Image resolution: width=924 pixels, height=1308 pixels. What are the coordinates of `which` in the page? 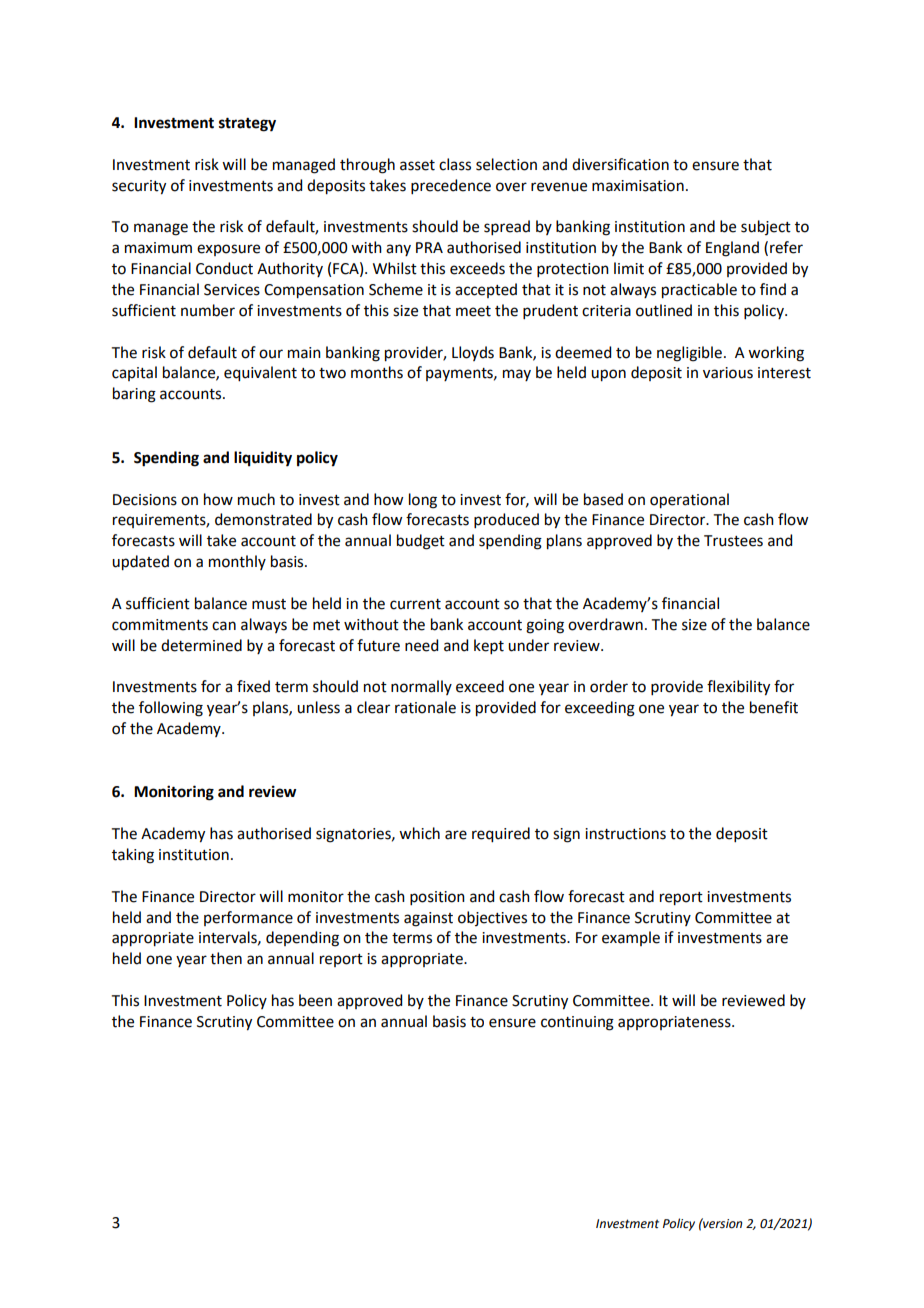 It's located at (419, 833).
